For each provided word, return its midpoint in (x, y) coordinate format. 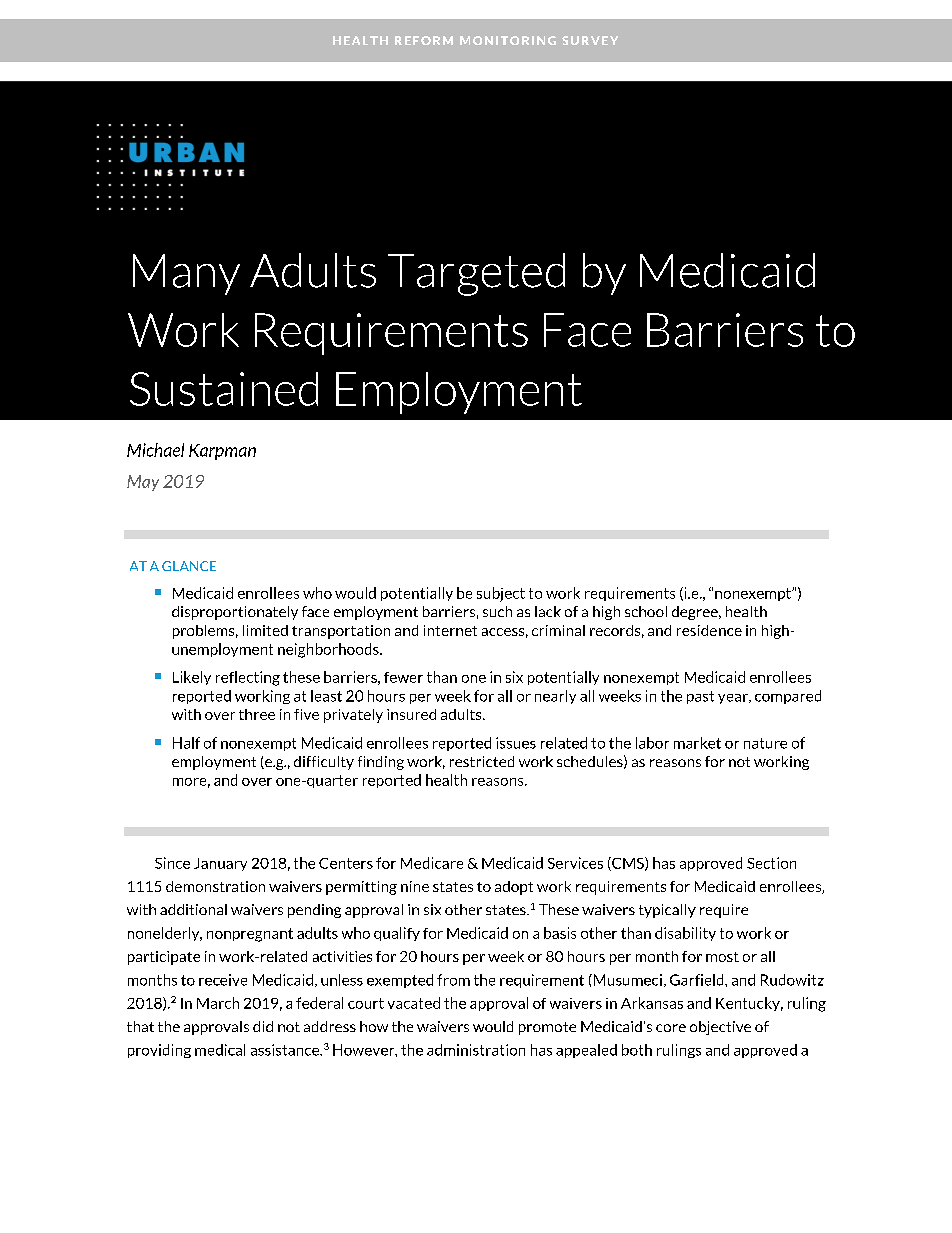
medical (220, 1050)
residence (709, 630)
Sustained (224, 389)
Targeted (476, 274)
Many (186, 274)
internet (450, 630)
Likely (192, 678)
